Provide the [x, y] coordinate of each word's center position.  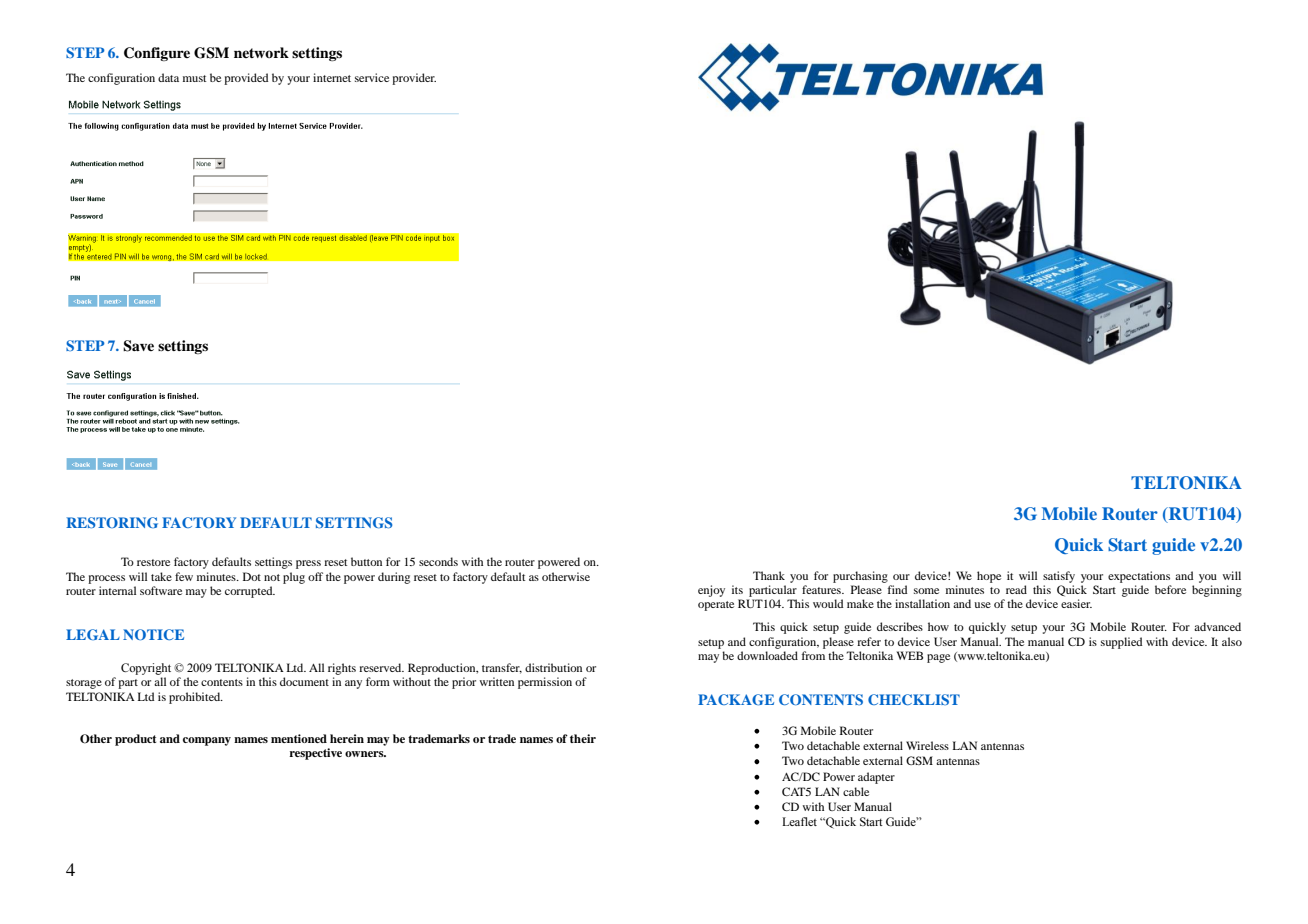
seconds [438, 561]
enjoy [711, 591]
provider [414, 79]
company [207, 741]
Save [138, 346]
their [583, 738]
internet [332, 77]
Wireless [927, 745]
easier [1076, 603]
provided [246, 79]
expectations [1139, 577]
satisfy [1059, 577]
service [372, 77]
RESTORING [112, 522]
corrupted [250, 592]
